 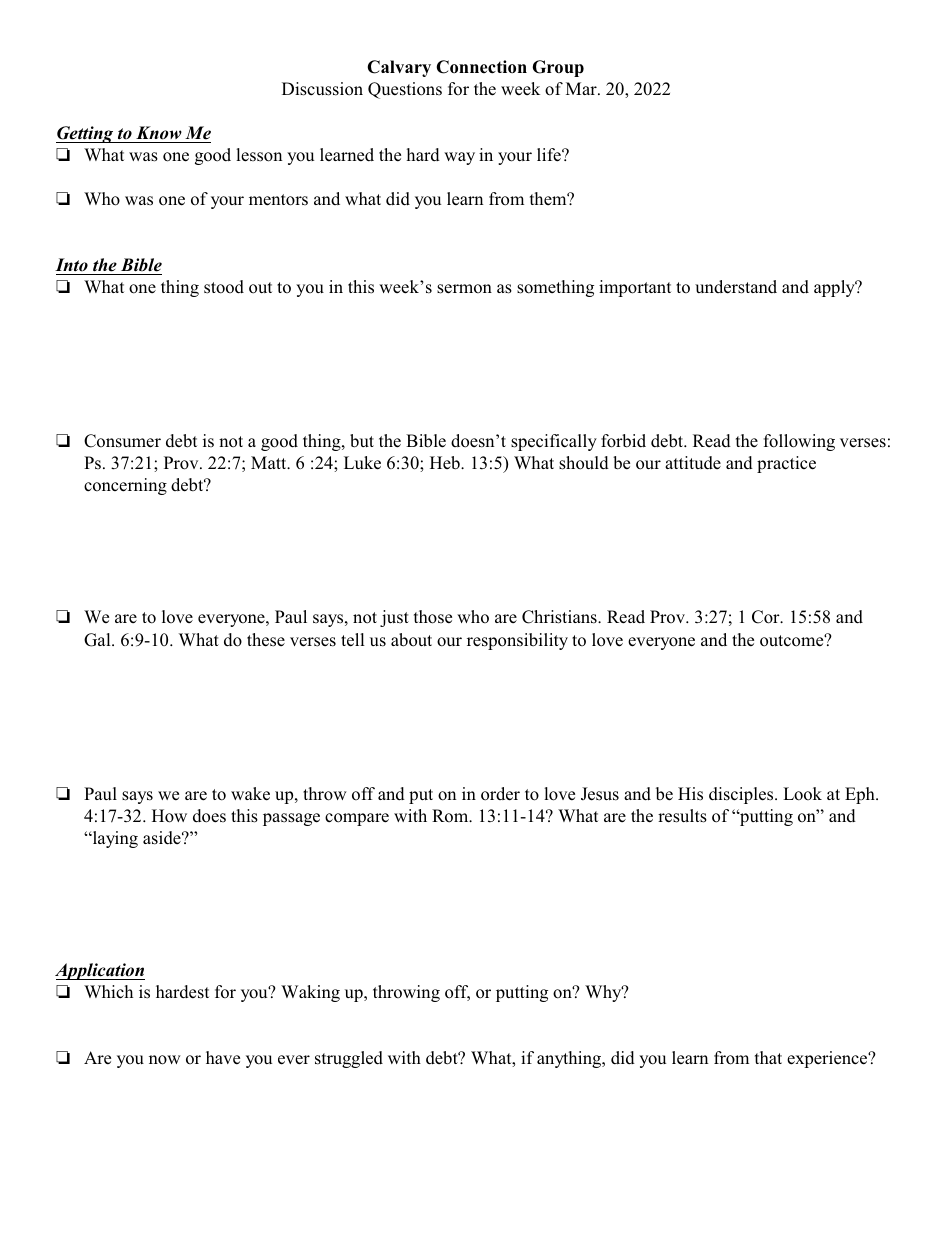 What do you see at coordinates (349, 1059) in the screenshot?
I see `struggled` at bounding box center [349, 1059].
